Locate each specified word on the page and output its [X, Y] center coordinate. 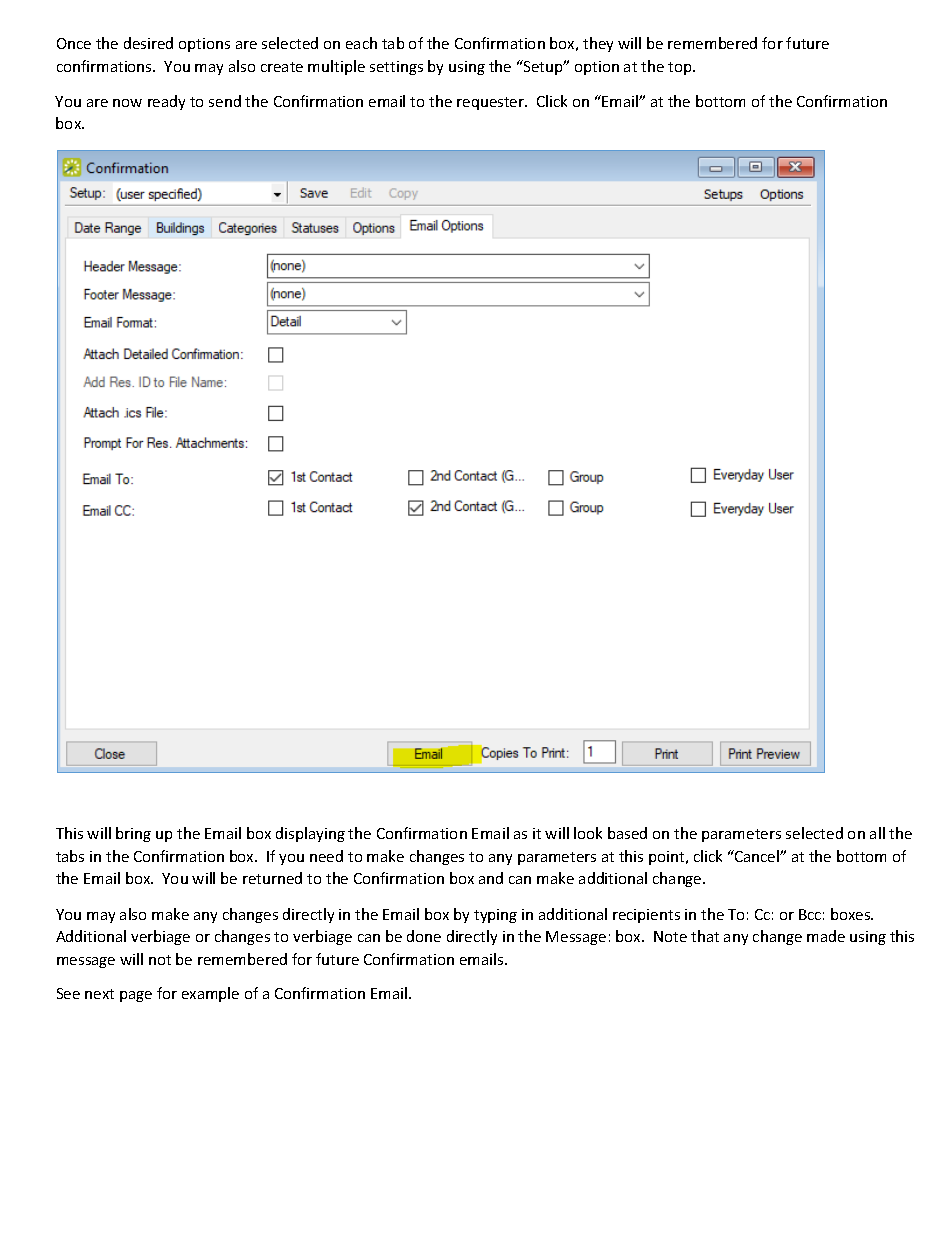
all [877, 833]
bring [133, 834]
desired [148, 43]
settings [396, 68]
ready [166, 102]
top [681, 68]
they [598, 44]
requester [492, 103]
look [588, 833]
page [136, 996]
